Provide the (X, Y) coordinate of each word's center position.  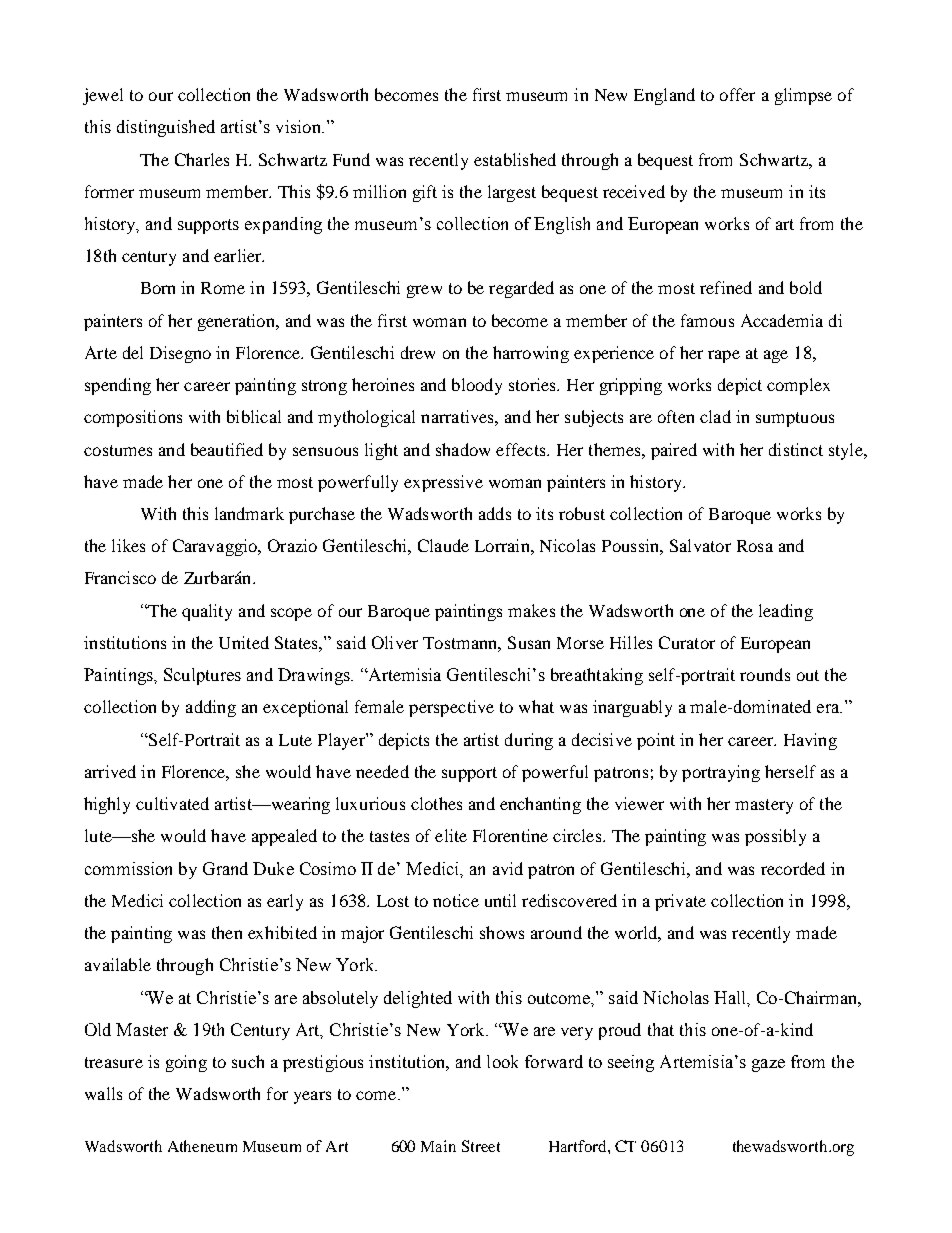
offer (737, 94)
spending (118, 386)
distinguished (166, 128)
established (515, 159)
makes (531, 610)
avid (508, 868)
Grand (225, 868)
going (186, 1063)
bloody (477, 386)
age (776, 356)
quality (207, 612)
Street (481, 1146)
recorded (793, 868)
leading (786, 612)
